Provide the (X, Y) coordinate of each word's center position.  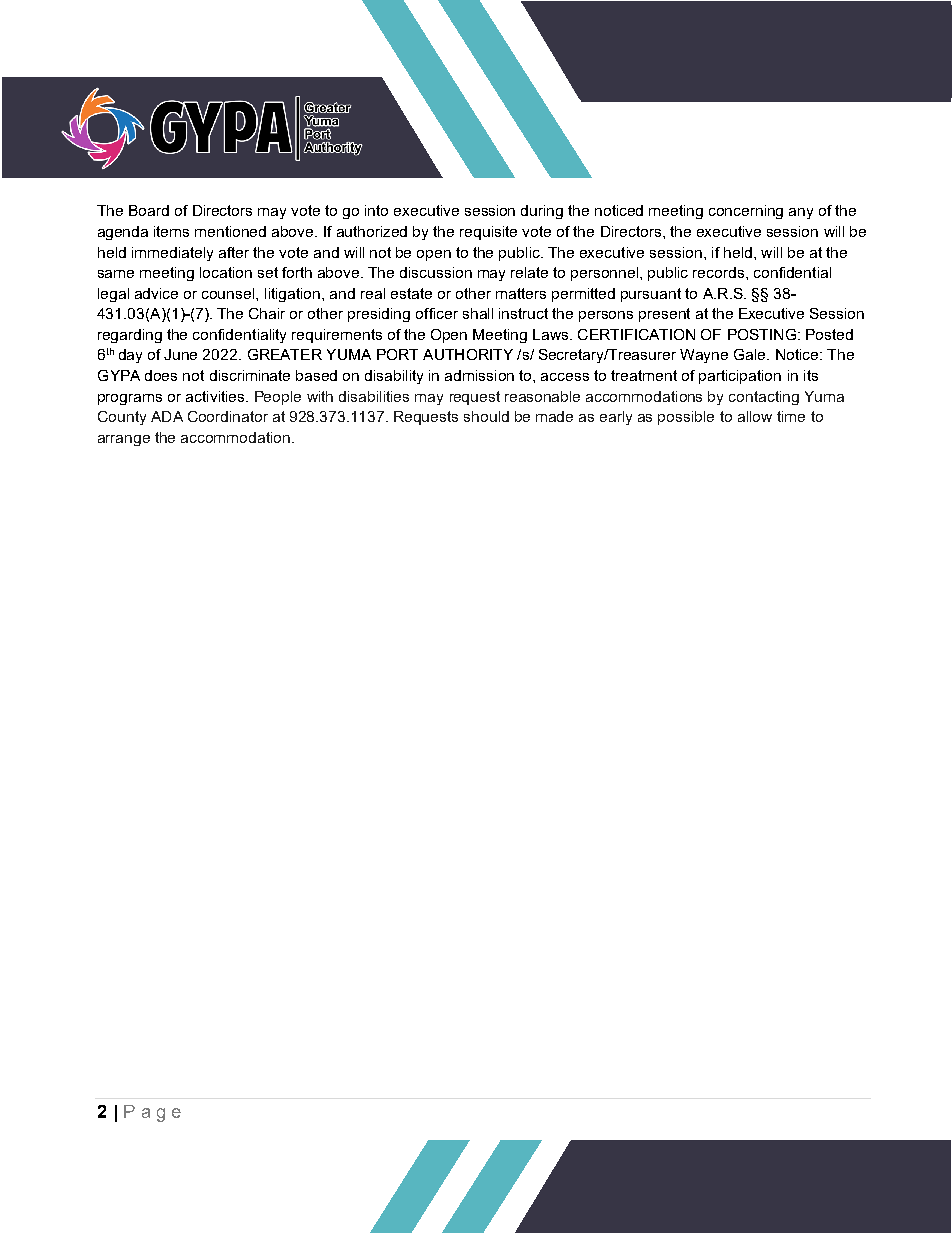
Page (152, 1113)
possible (686, 418)
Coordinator (228, 416)
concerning (746, 212)
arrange (124, 440)
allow (755, 416)
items (171, 231)
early (616, 418)
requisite (488, 233)
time (791, 416)
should (486, 416)
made (554, 416)
